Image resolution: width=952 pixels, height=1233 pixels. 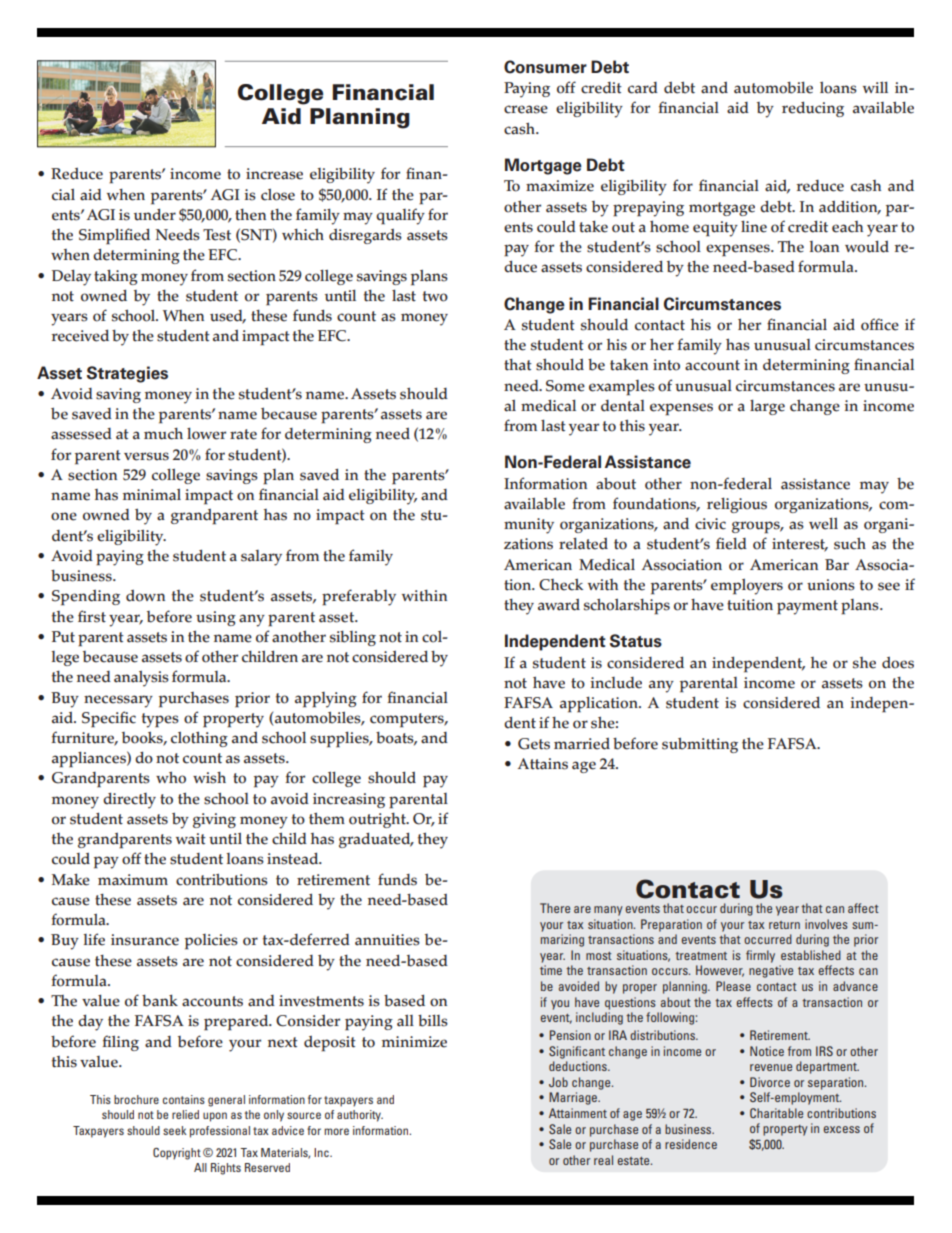 What do you see at coordinates (578, 1113) in the page?
I see `Attainment` at bounding box center [578, 1113].
